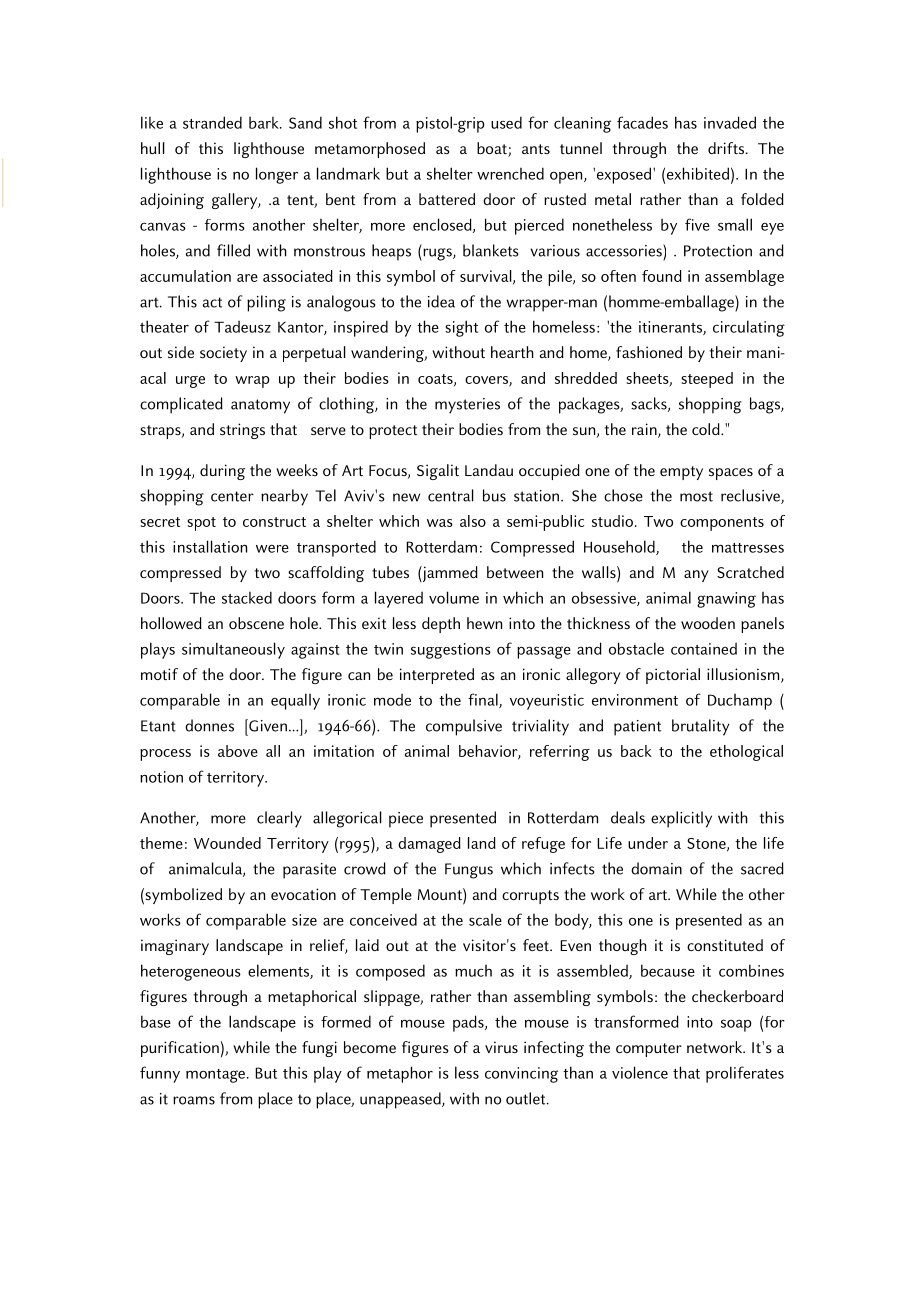 This document has height=1308, width=924. What do you see at coordinates (215, 1076) in the document?
I see `montage` at bounding box center [215, 1076].
